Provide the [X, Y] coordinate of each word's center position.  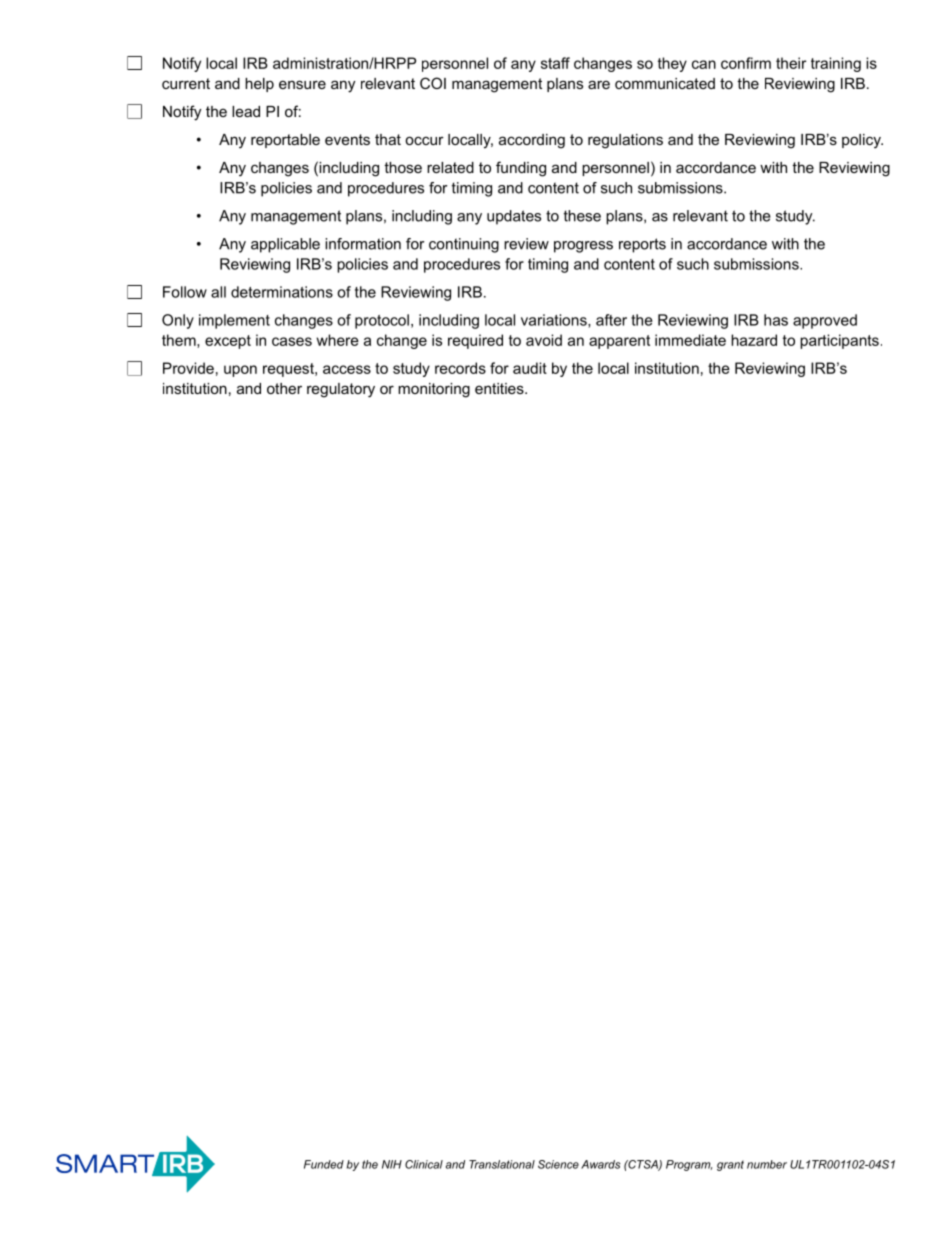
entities [500, 388]
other [284, 388]
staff [555, 63]
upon [240, 371]
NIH [392, 1164]
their [791, 63]
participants [839, 341]
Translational [502, 1164]
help [259, 85]
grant [730, 1165]
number [767, 1164]
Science [558, 1164]
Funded [324, 1164]
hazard [754, 340]
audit [530, 368]
